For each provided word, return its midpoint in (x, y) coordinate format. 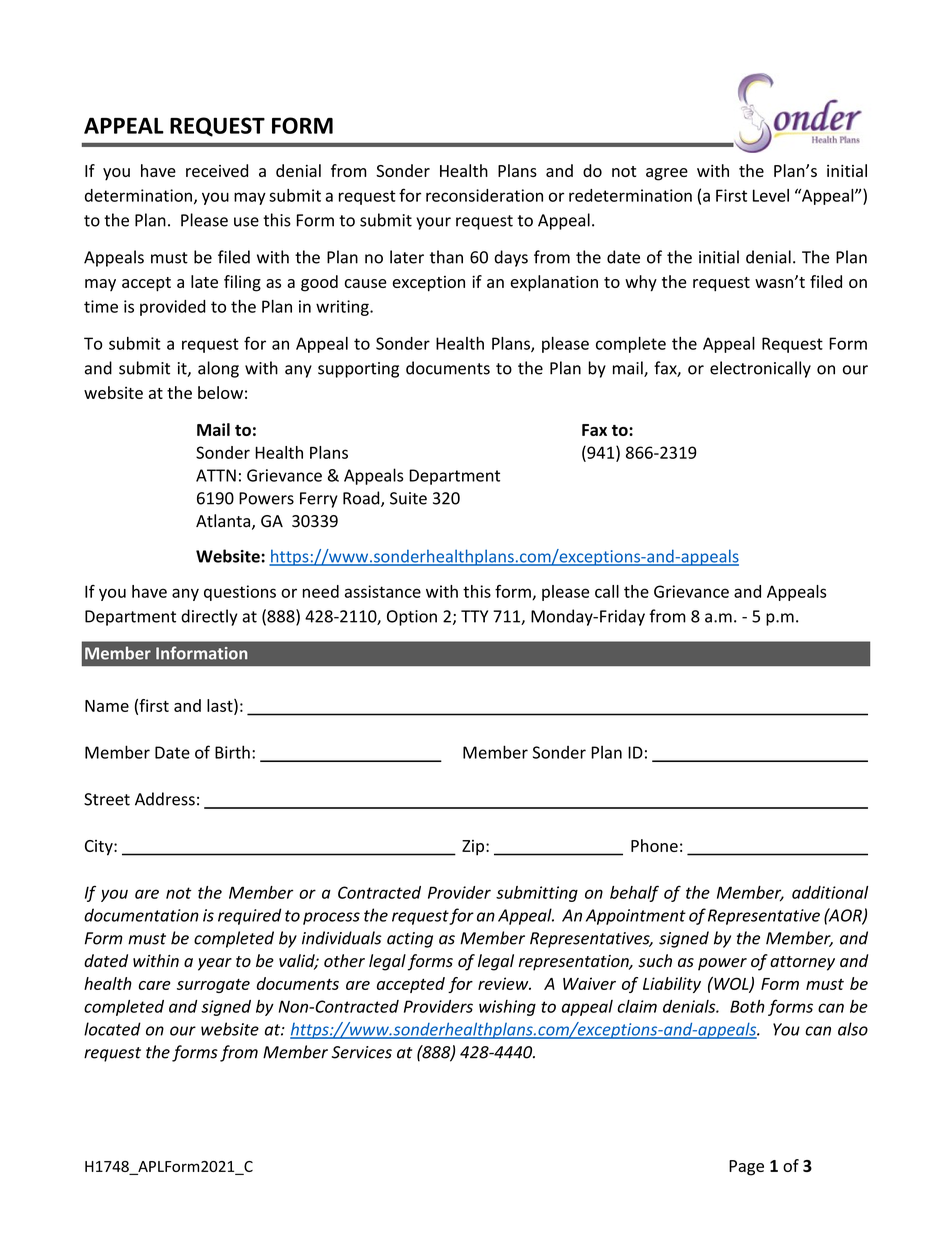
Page (746, 1168)
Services (361, 1052)
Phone (654, 845)
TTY (474, 616)
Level (771, 195)
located (112, 1029)
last (221, 706)
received (217, 170)
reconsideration (484, 195)
